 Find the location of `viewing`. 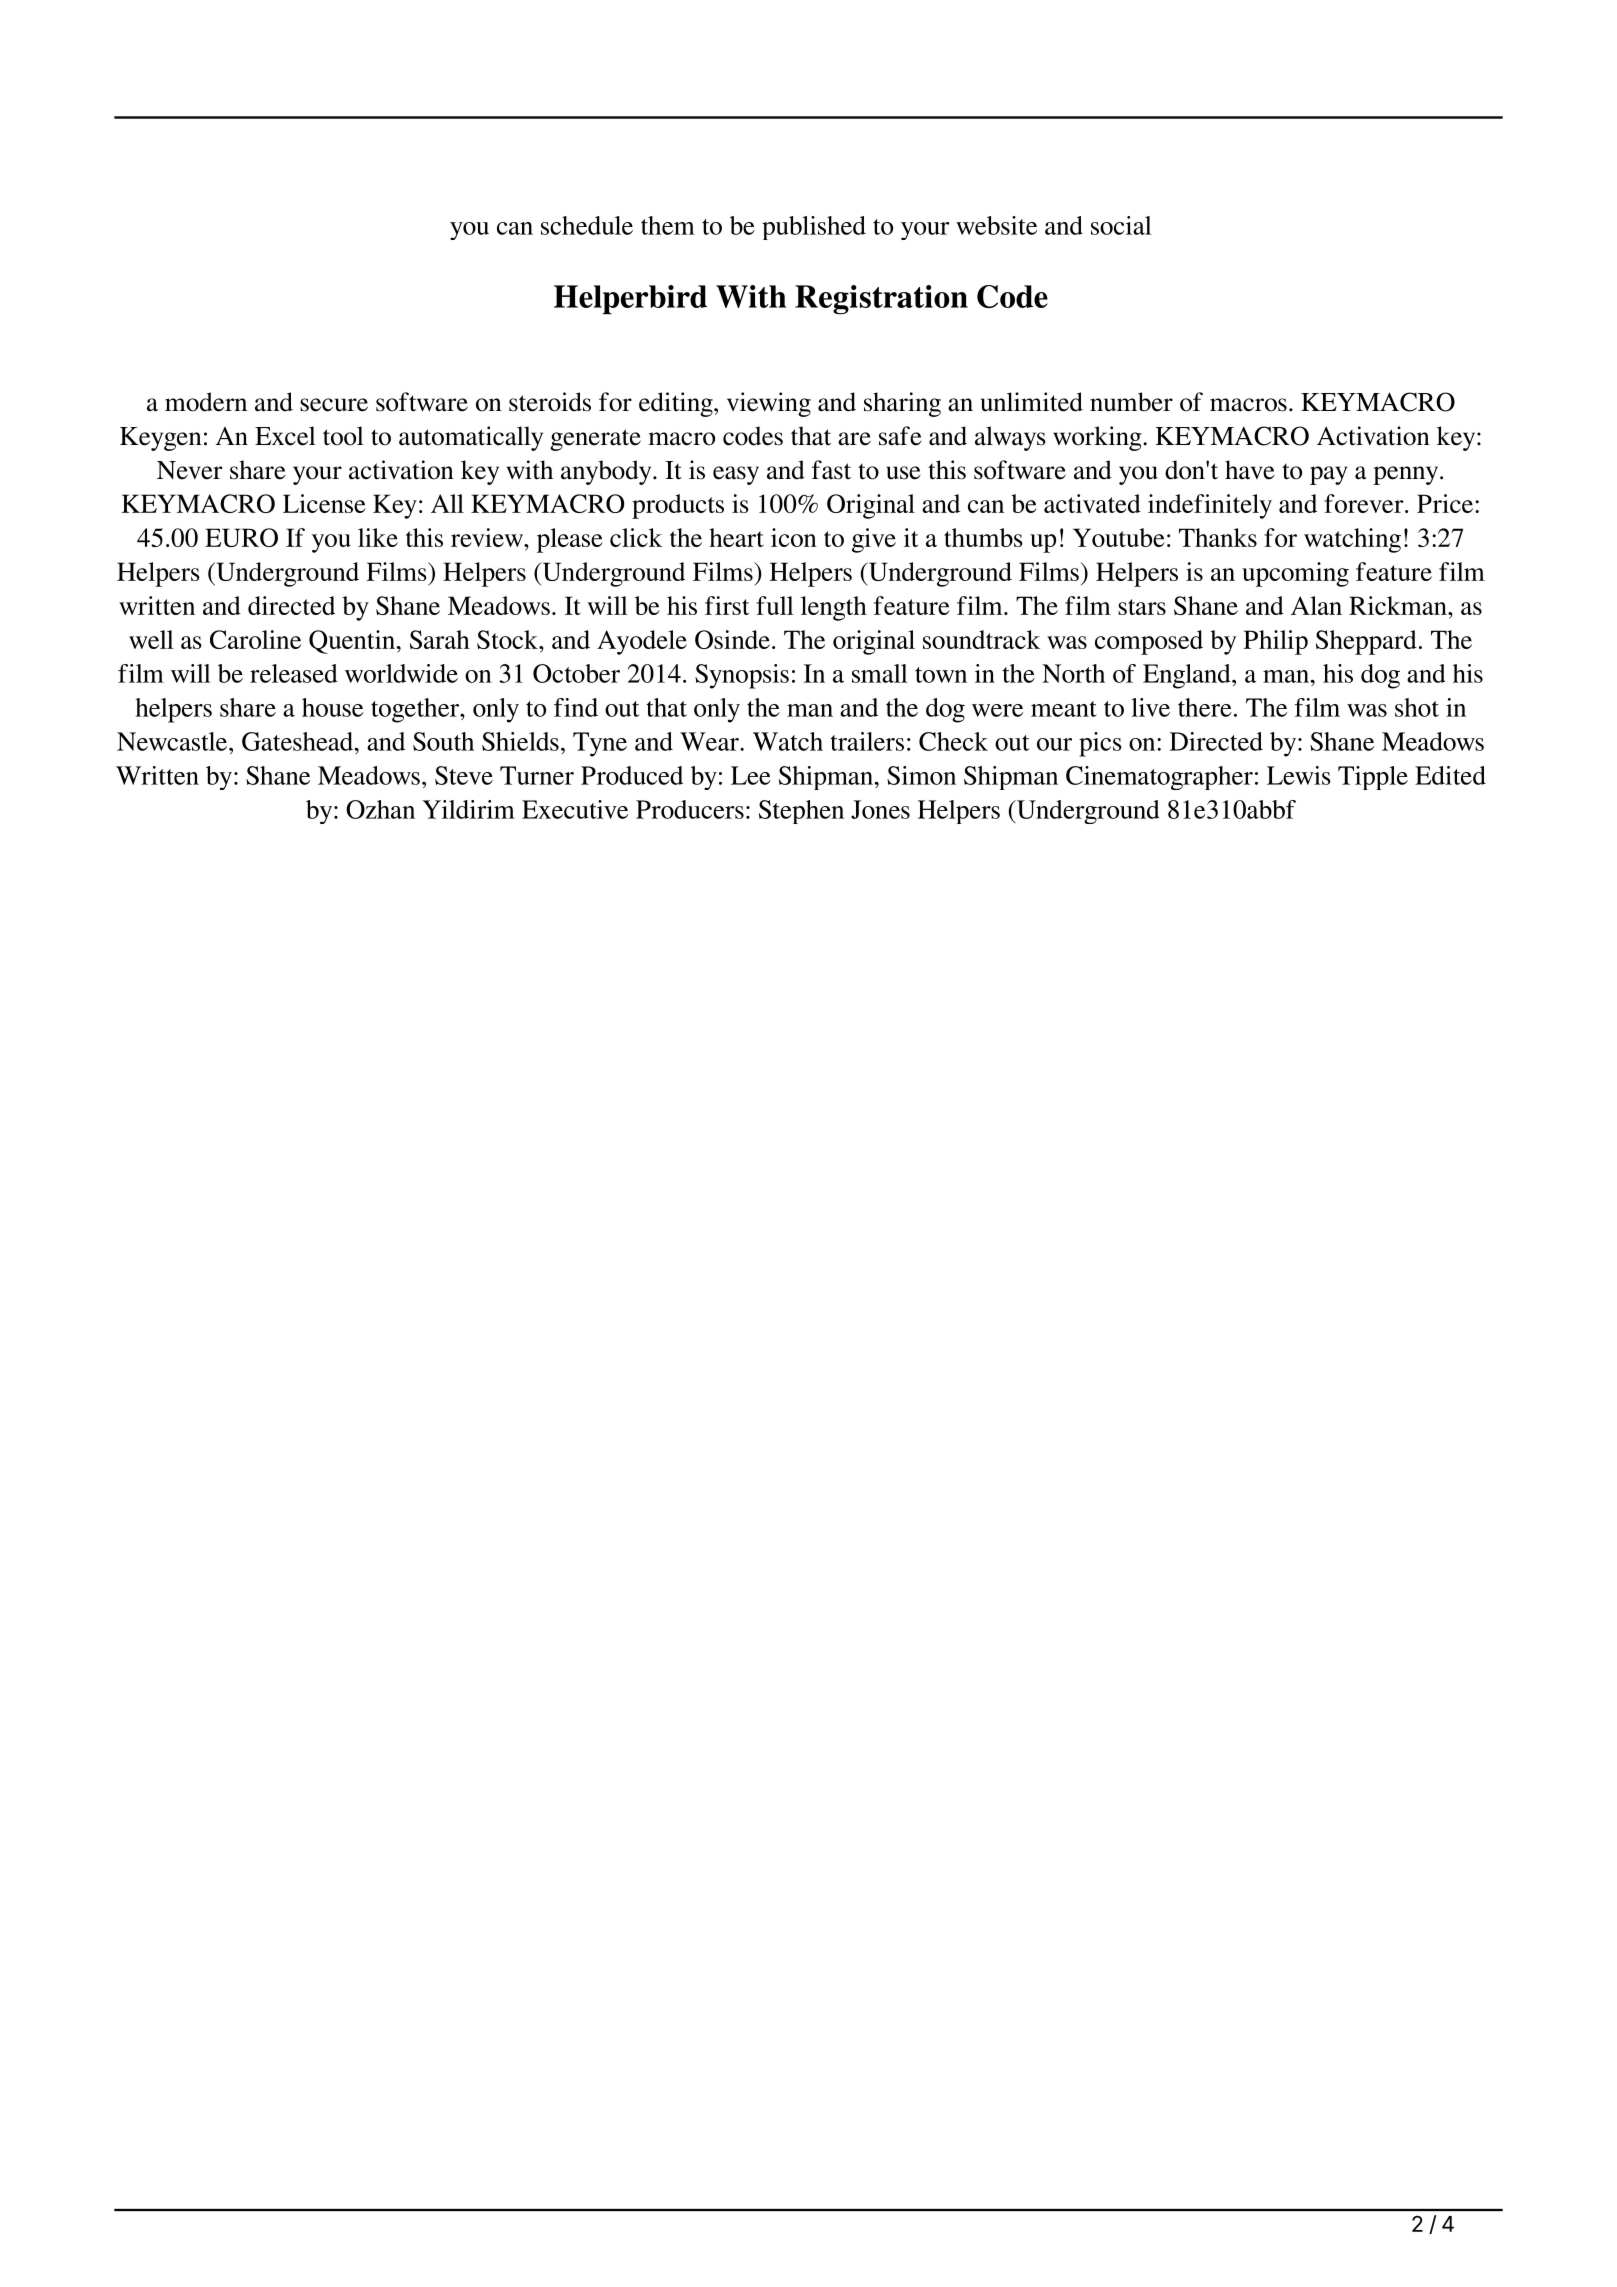

viewing is located at coordinates (769, 404).
